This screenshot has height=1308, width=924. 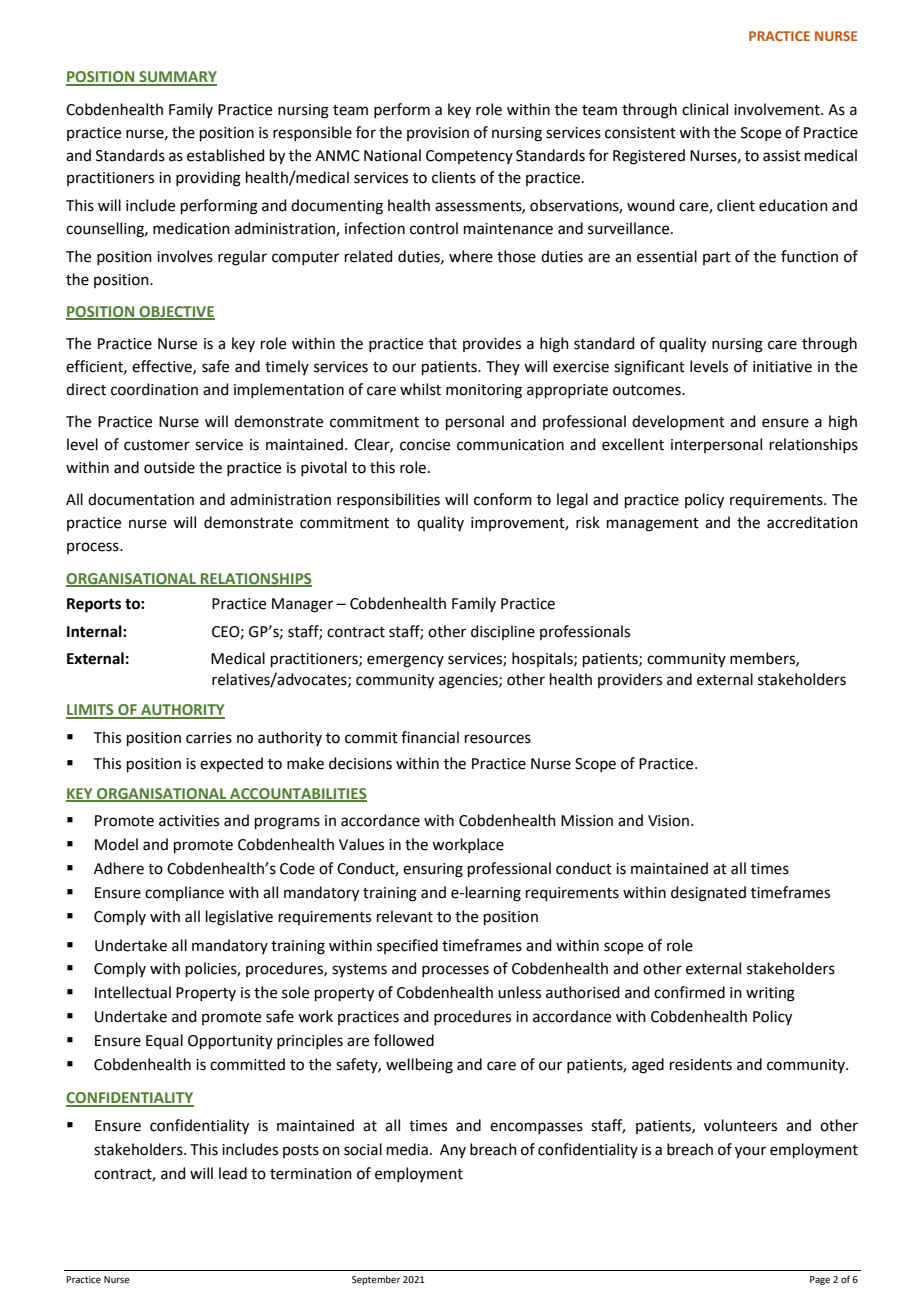 I want to click on Page, so click(x=820, y=1280).
